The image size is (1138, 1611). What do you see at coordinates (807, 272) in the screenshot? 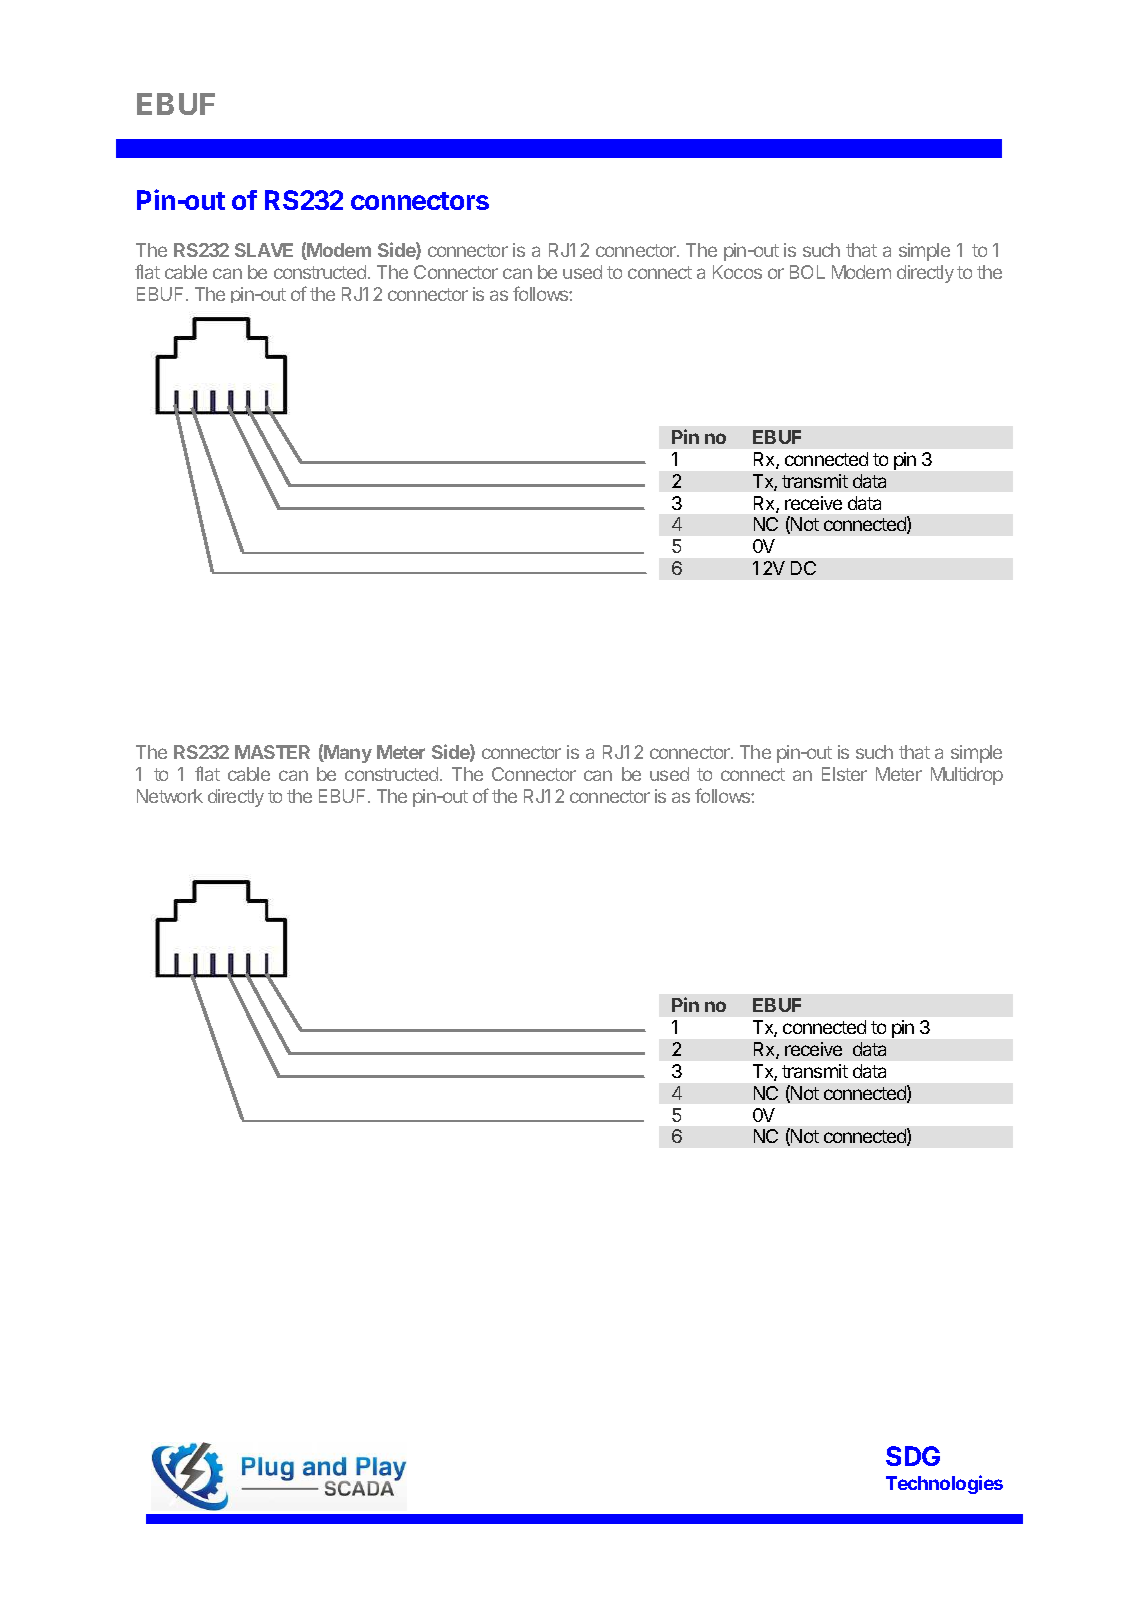
I see `BOL` at bounding box center [807, 272].
